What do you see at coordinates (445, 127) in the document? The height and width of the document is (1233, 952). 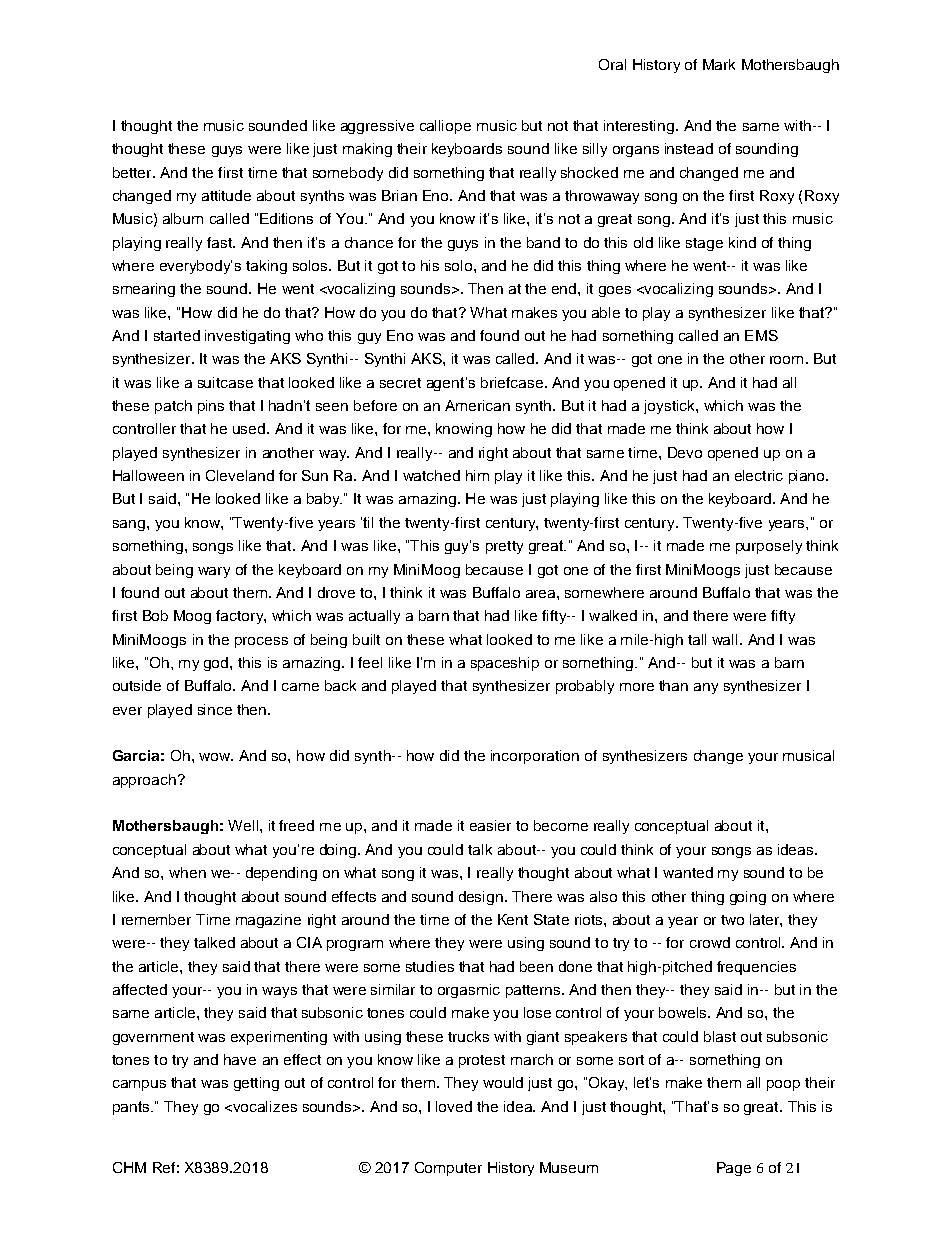 I see `calliope` at bounding box center [445, 127].
